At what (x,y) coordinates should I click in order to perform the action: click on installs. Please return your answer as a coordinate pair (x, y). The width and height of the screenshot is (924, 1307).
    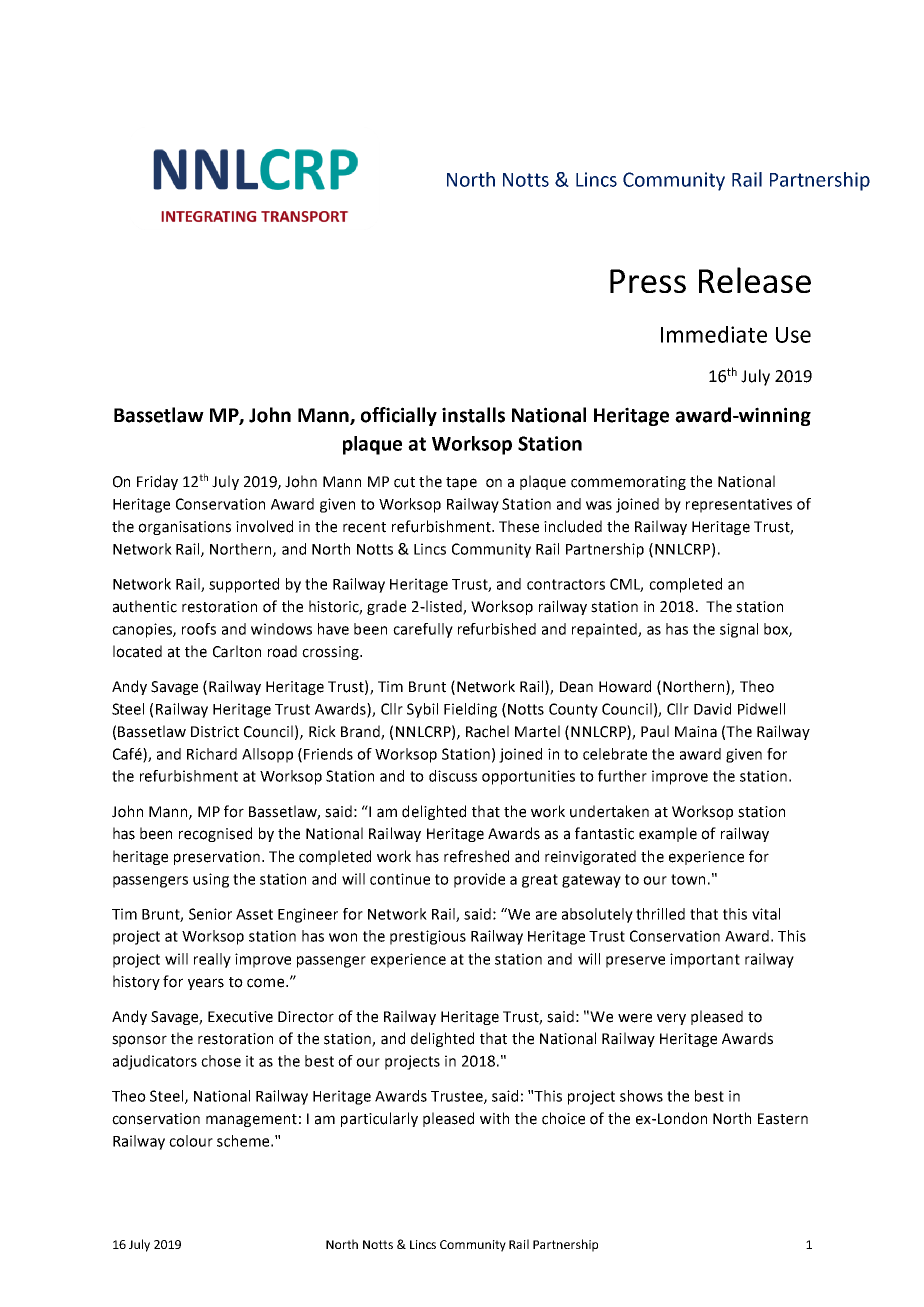
    Looking at the image, I should click on (473, 415).
